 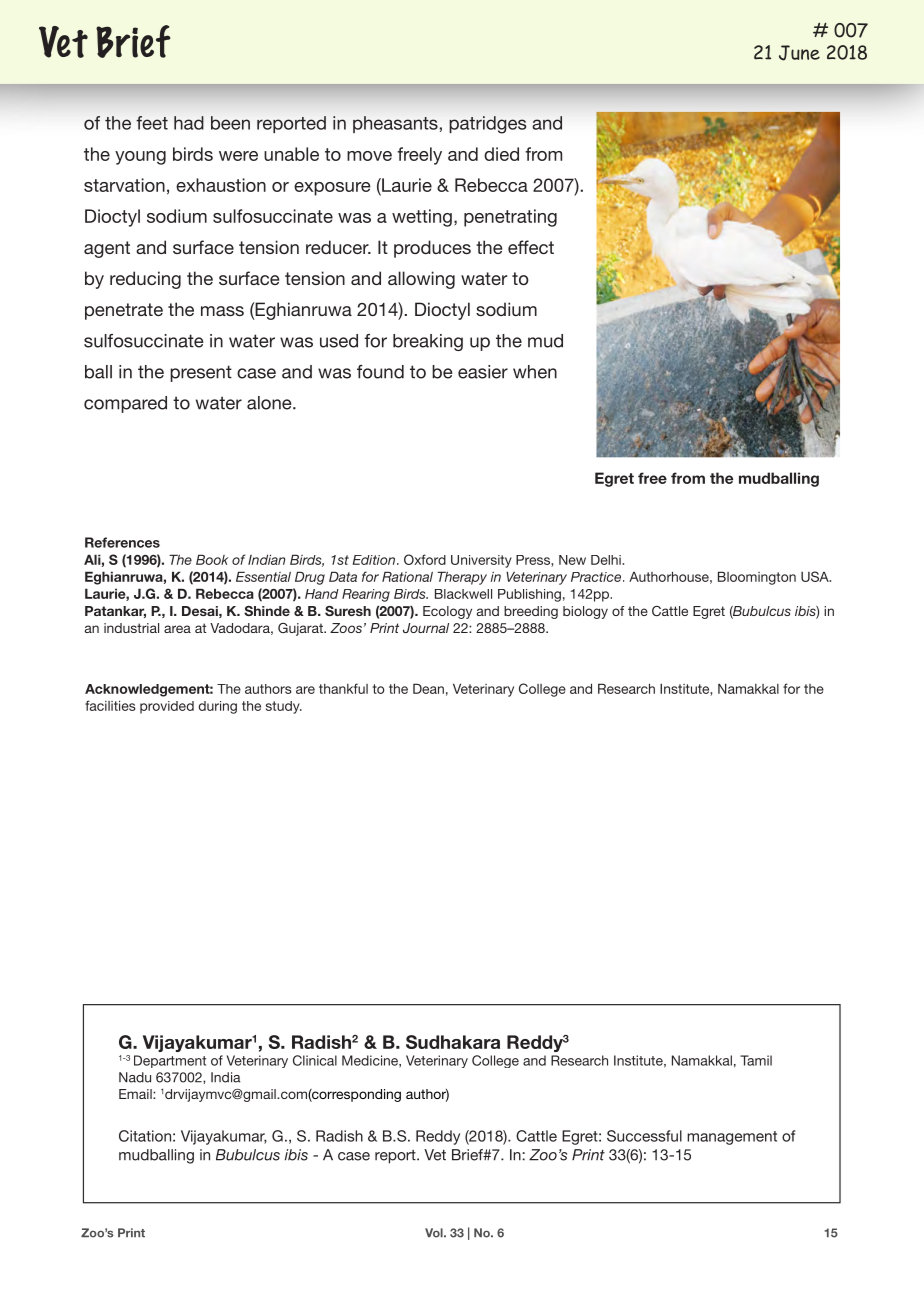 I want to click on June, so click(x=799, y=53).
